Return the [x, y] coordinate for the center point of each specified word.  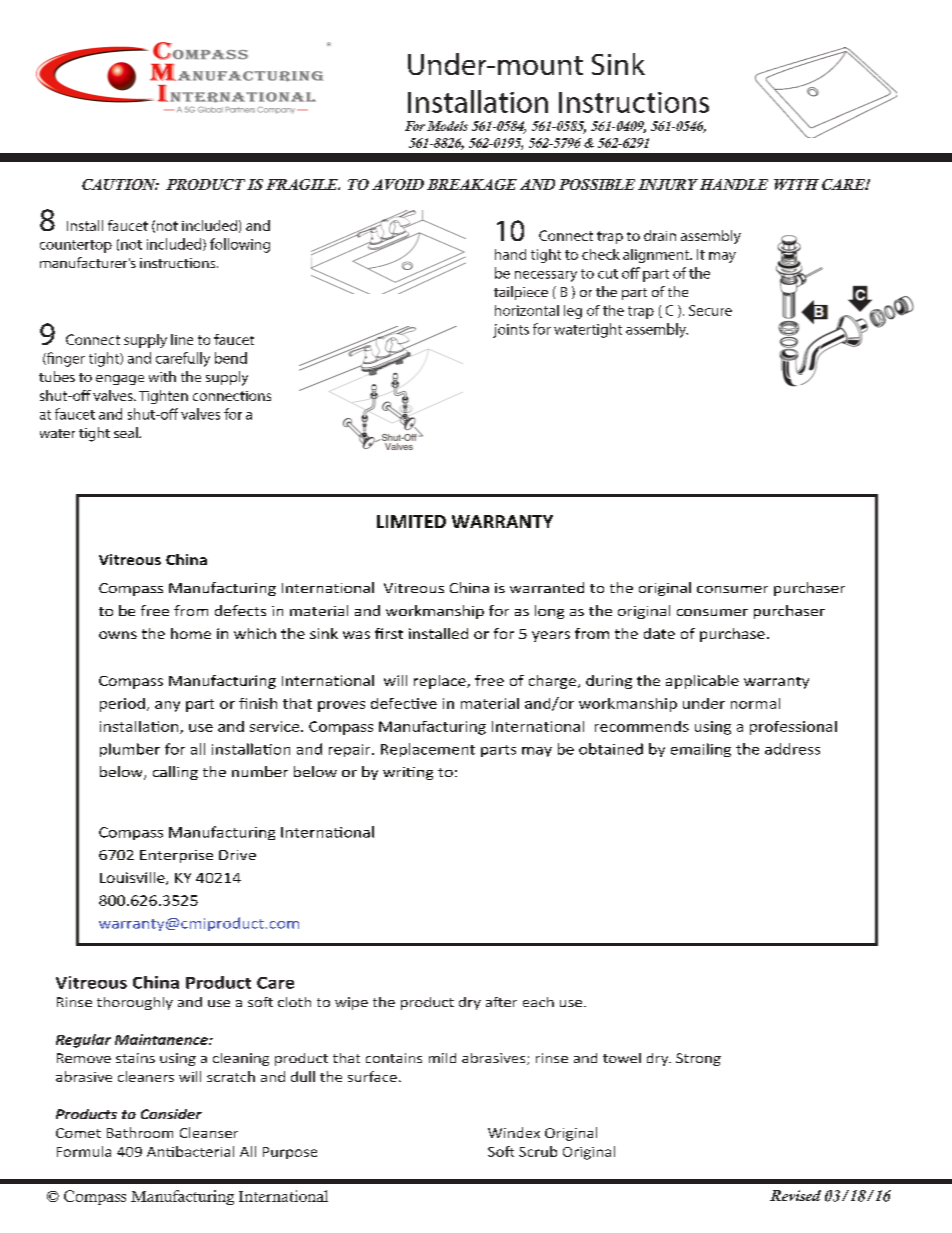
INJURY [668, 184]
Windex [514, 1132]
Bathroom [140, 1132]
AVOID [398, 184]
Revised [795, 1195]
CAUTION [120, 184]
